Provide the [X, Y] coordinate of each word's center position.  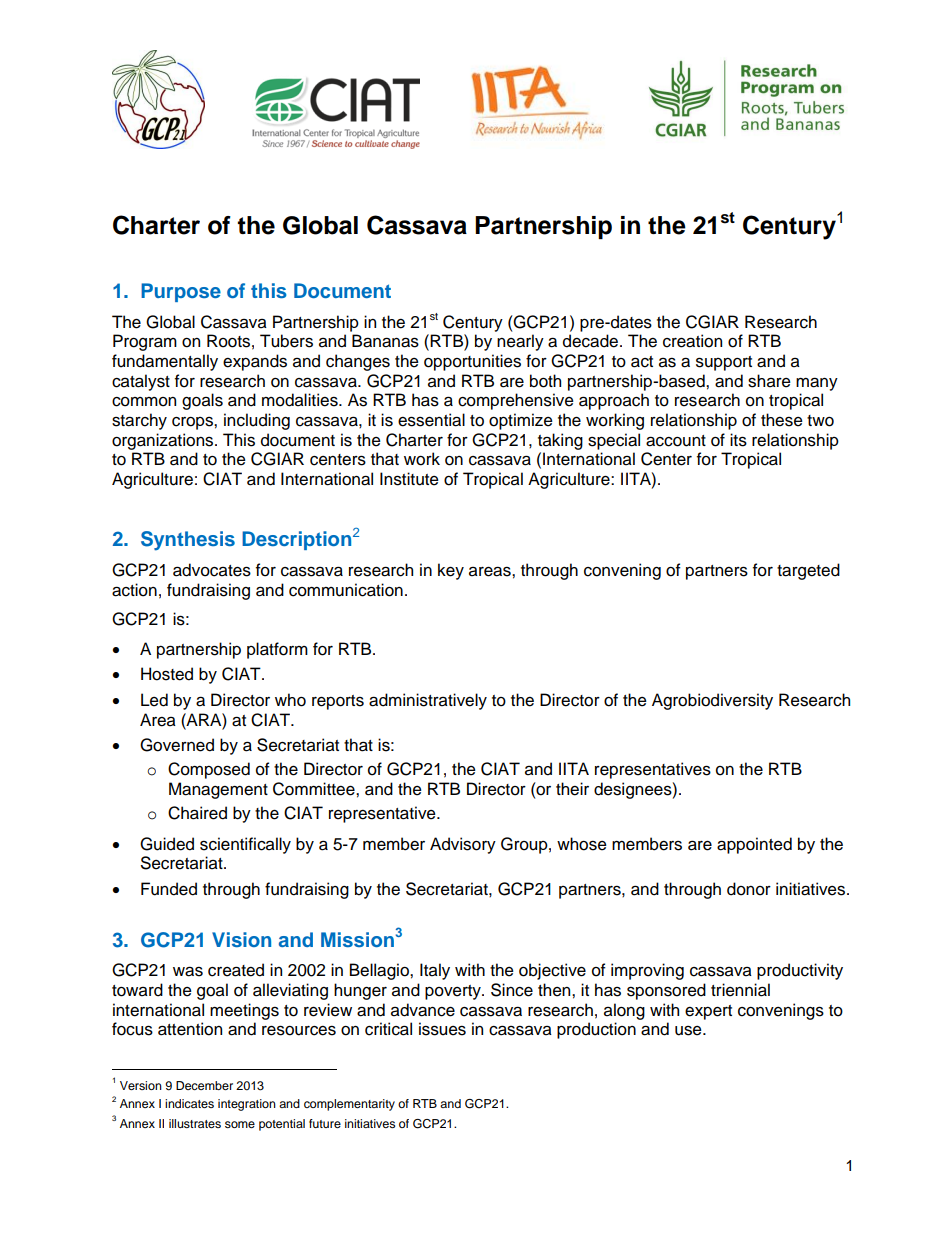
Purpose [181, 292]
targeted [808, 571]
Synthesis [188, 541]
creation [692, 341]
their [572, 789]
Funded [169, 889]
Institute [409, 479]
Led [154, 700]
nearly [520, 342]
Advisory [463, 845]
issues [442, 1029]
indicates [189, 1103]
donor [749, 889]
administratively [428, 701]
